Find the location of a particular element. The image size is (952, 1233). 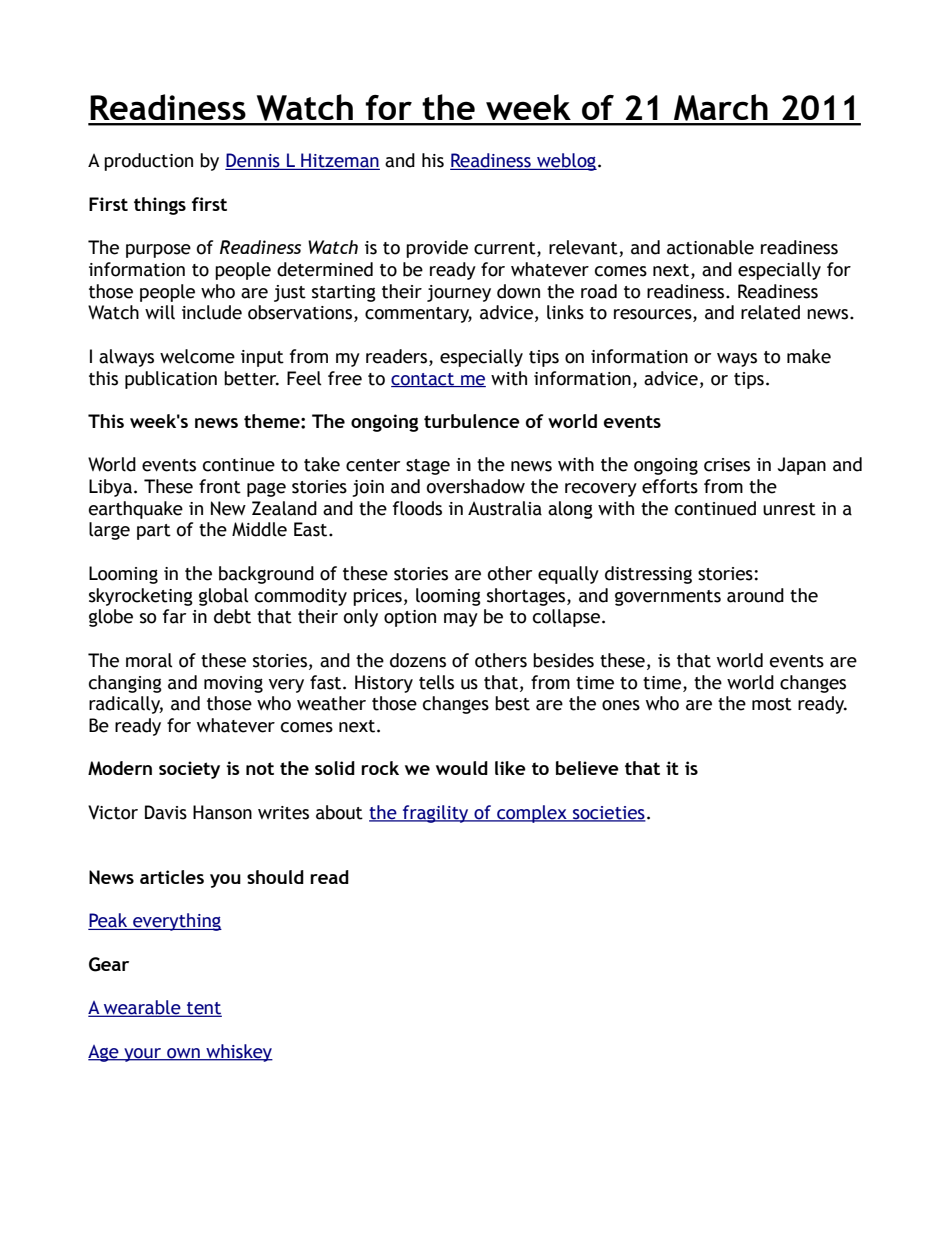

societies is located at coordinates (608, 814).
